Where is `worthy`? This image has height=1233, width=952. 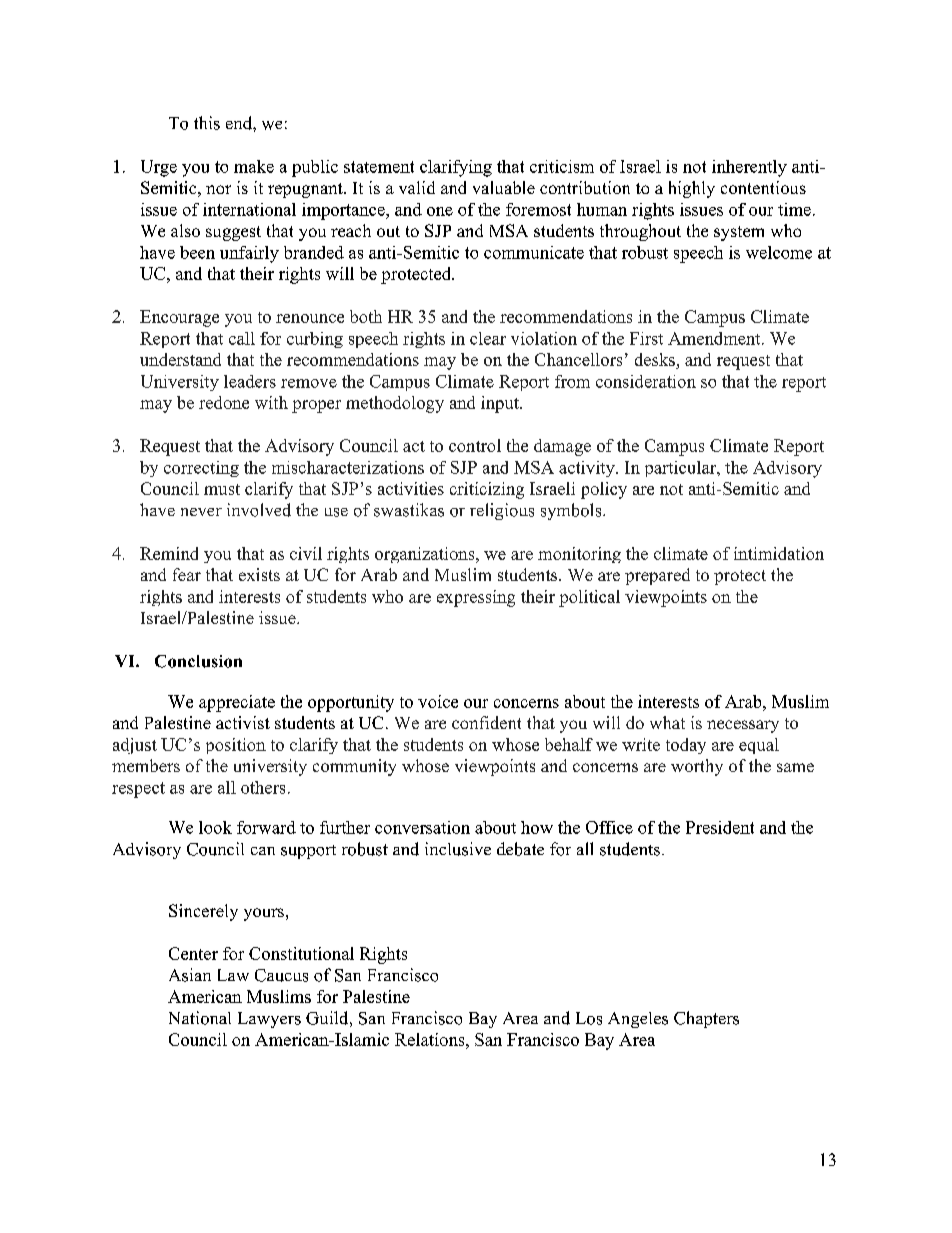 worthy is located at coordinates (697, 767).
